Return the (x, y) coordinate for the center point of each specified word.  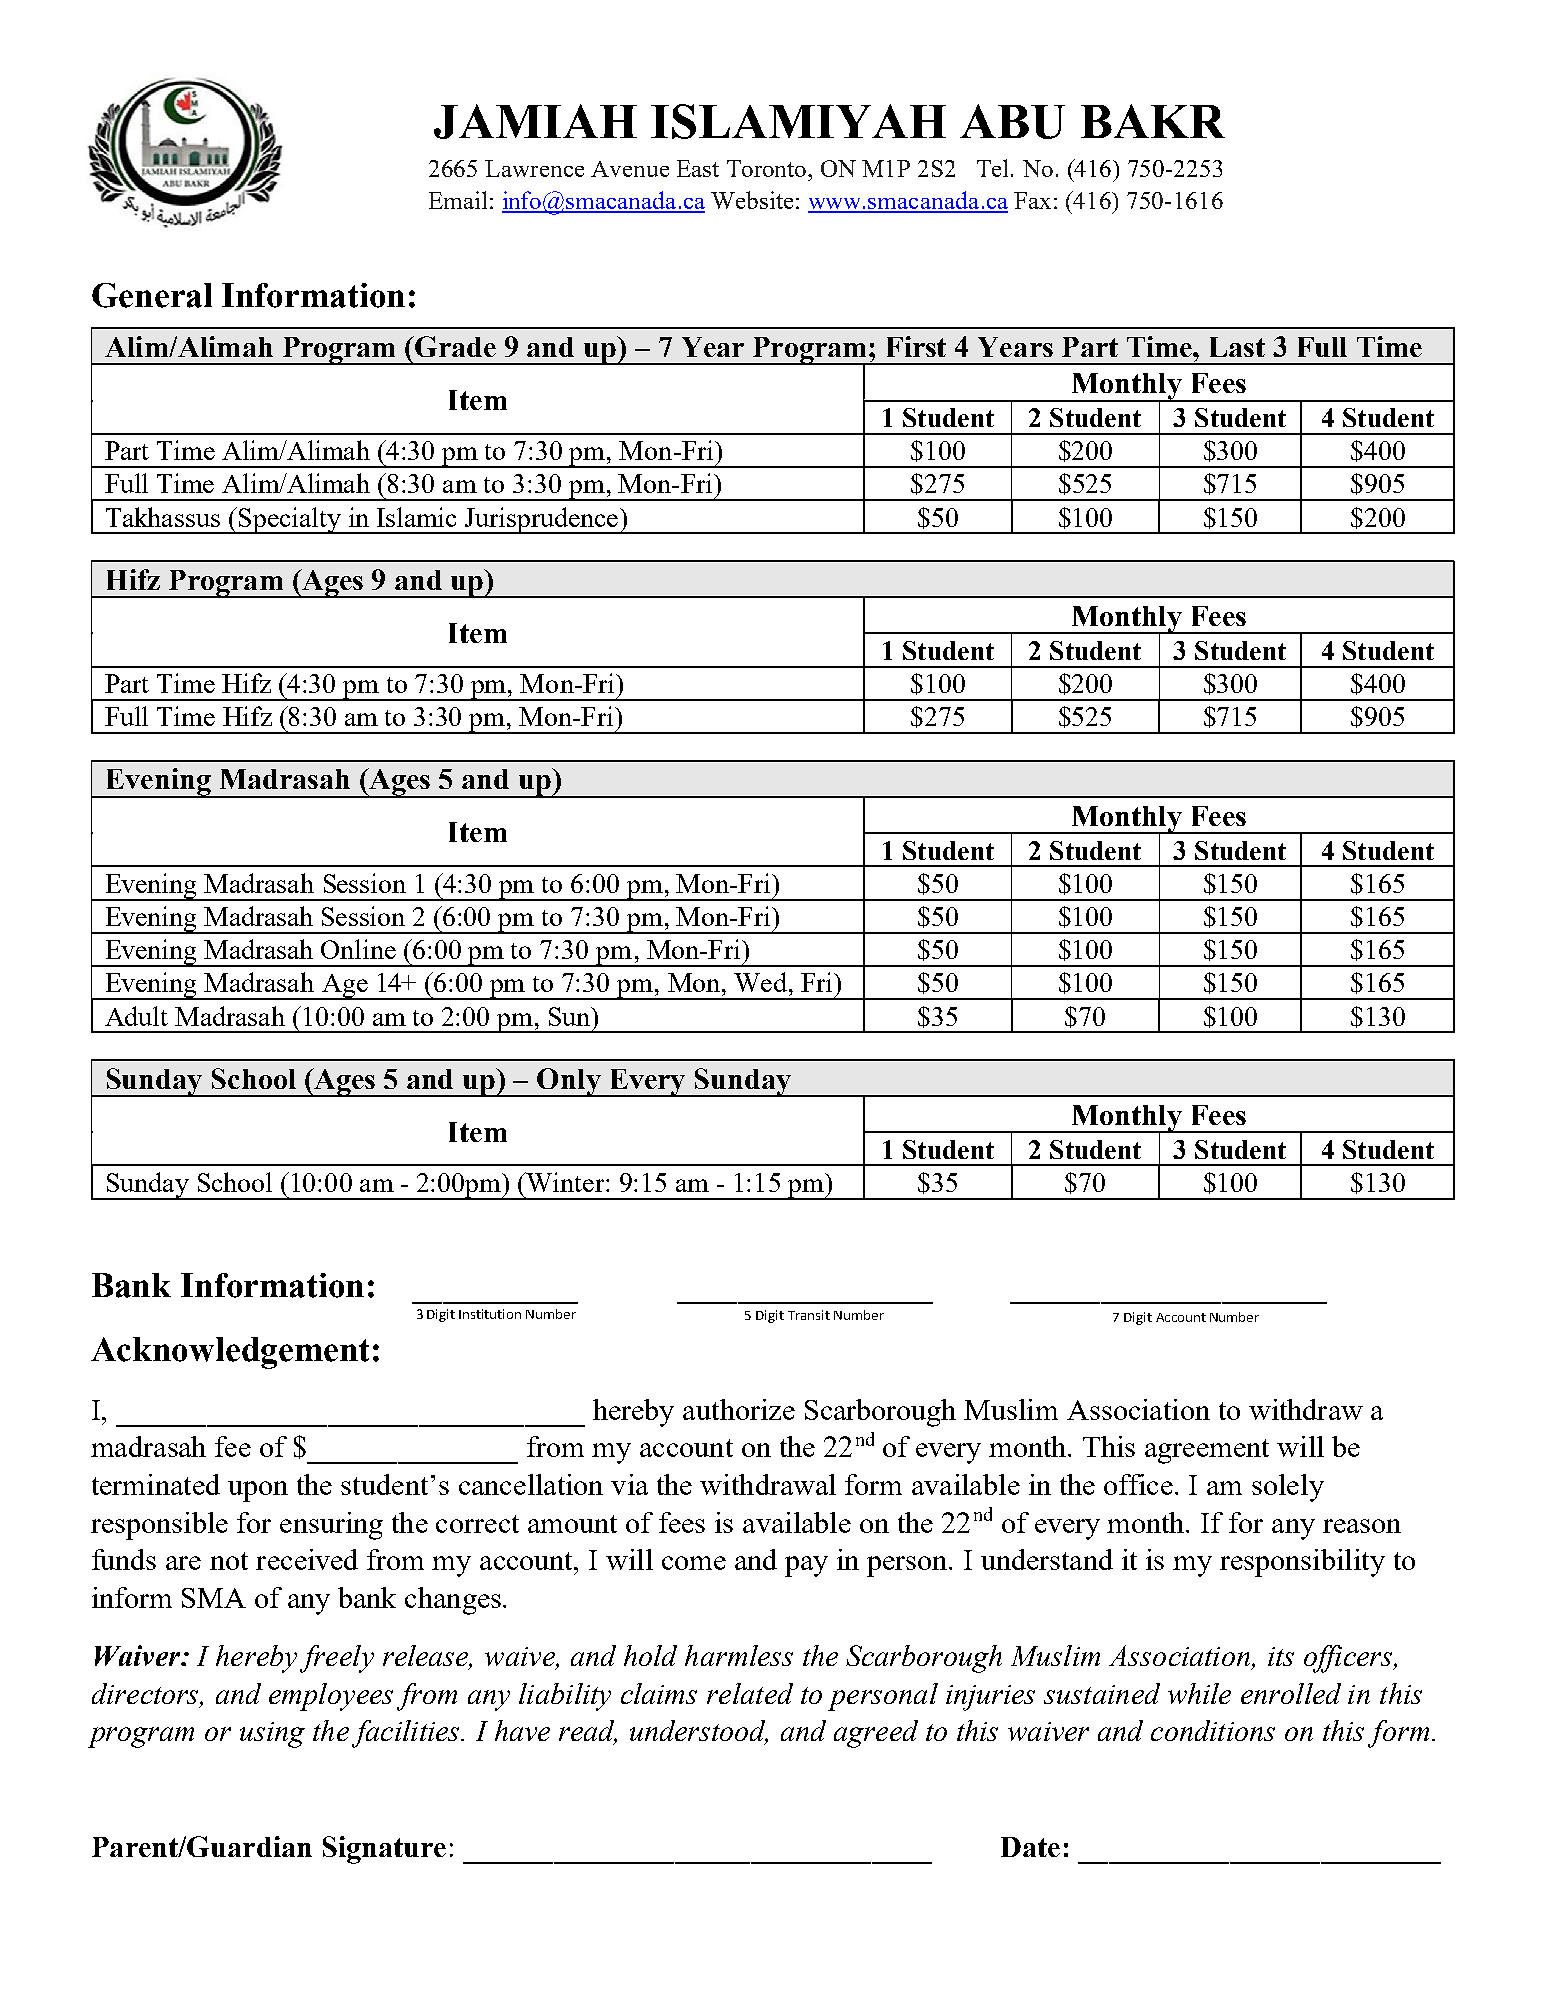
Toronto (768, 168)
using (272, 1735)
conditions (1213, 1730)
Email (458, 200)
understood (699, 1732)
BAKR (1153, 121)
